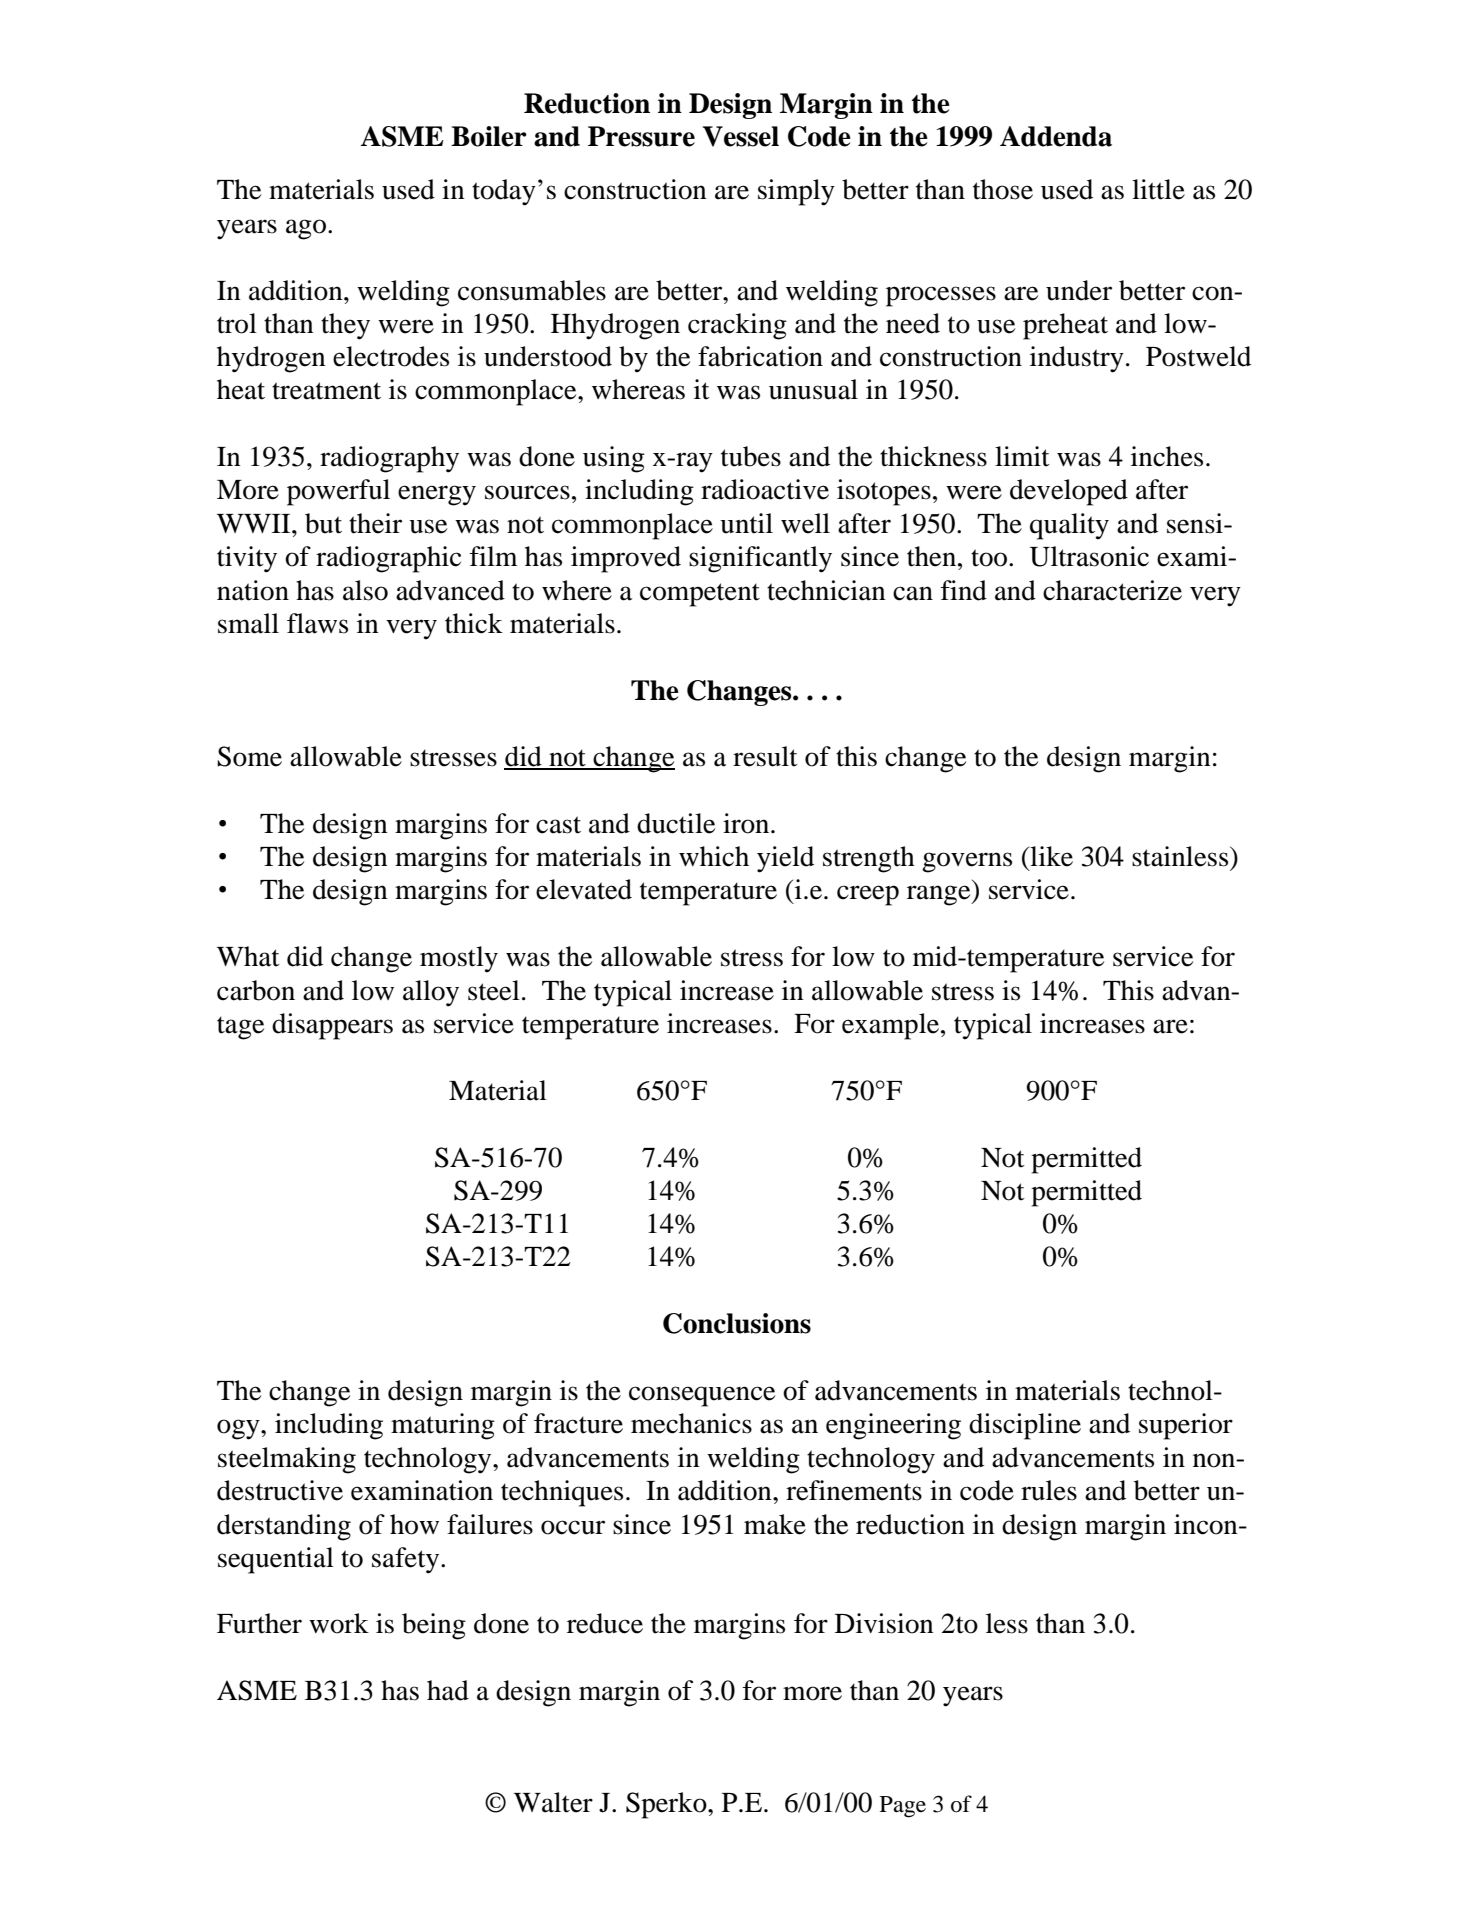 Image resolution: width=1473 pixels, height=1906 pixels. Describe the element at coordinates (1056, 136) in the image. I see `Addenda` at that location.
